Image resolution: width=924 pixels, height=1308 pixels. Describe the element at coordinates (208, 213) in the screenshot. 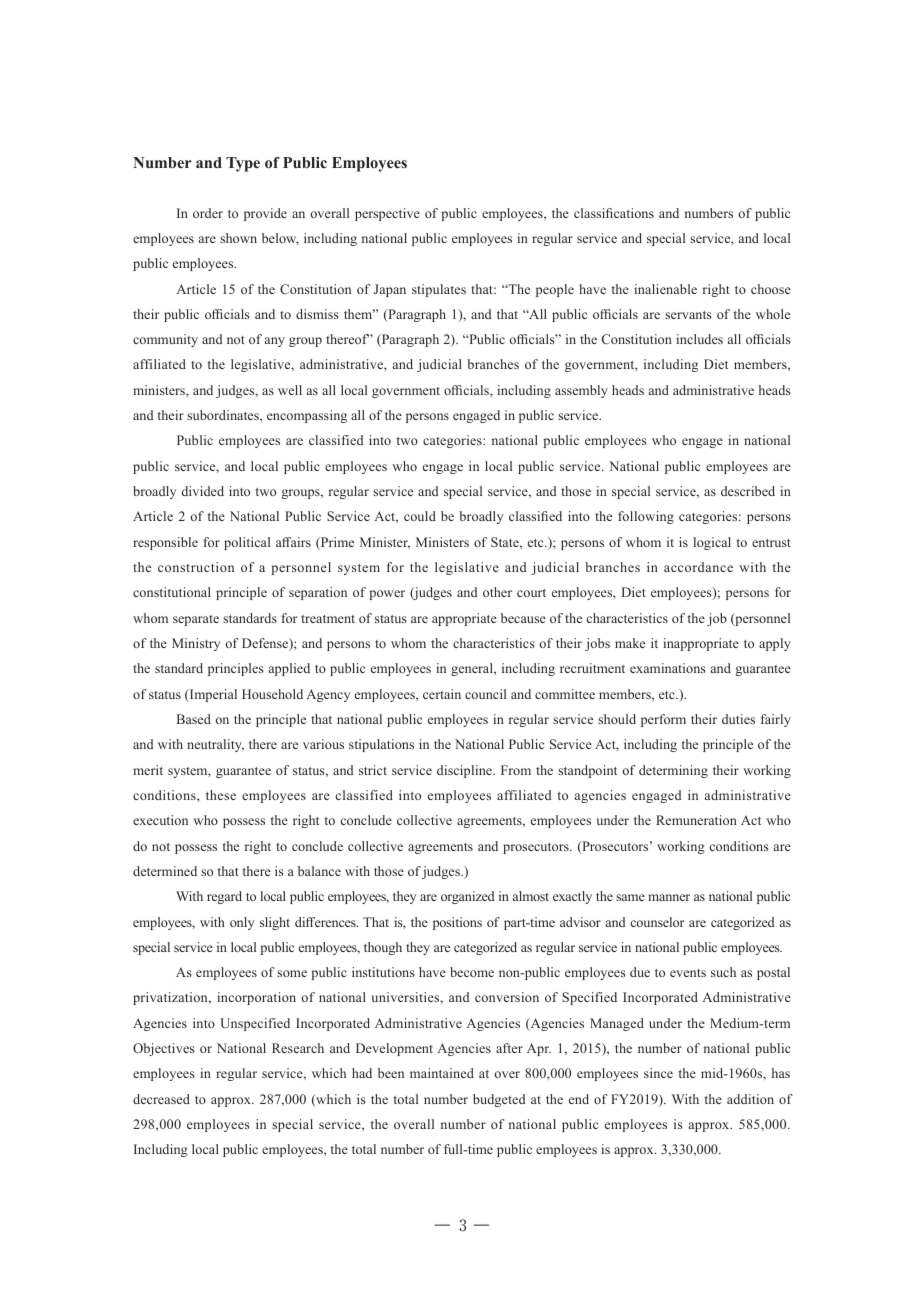

I see `order` at that location.
